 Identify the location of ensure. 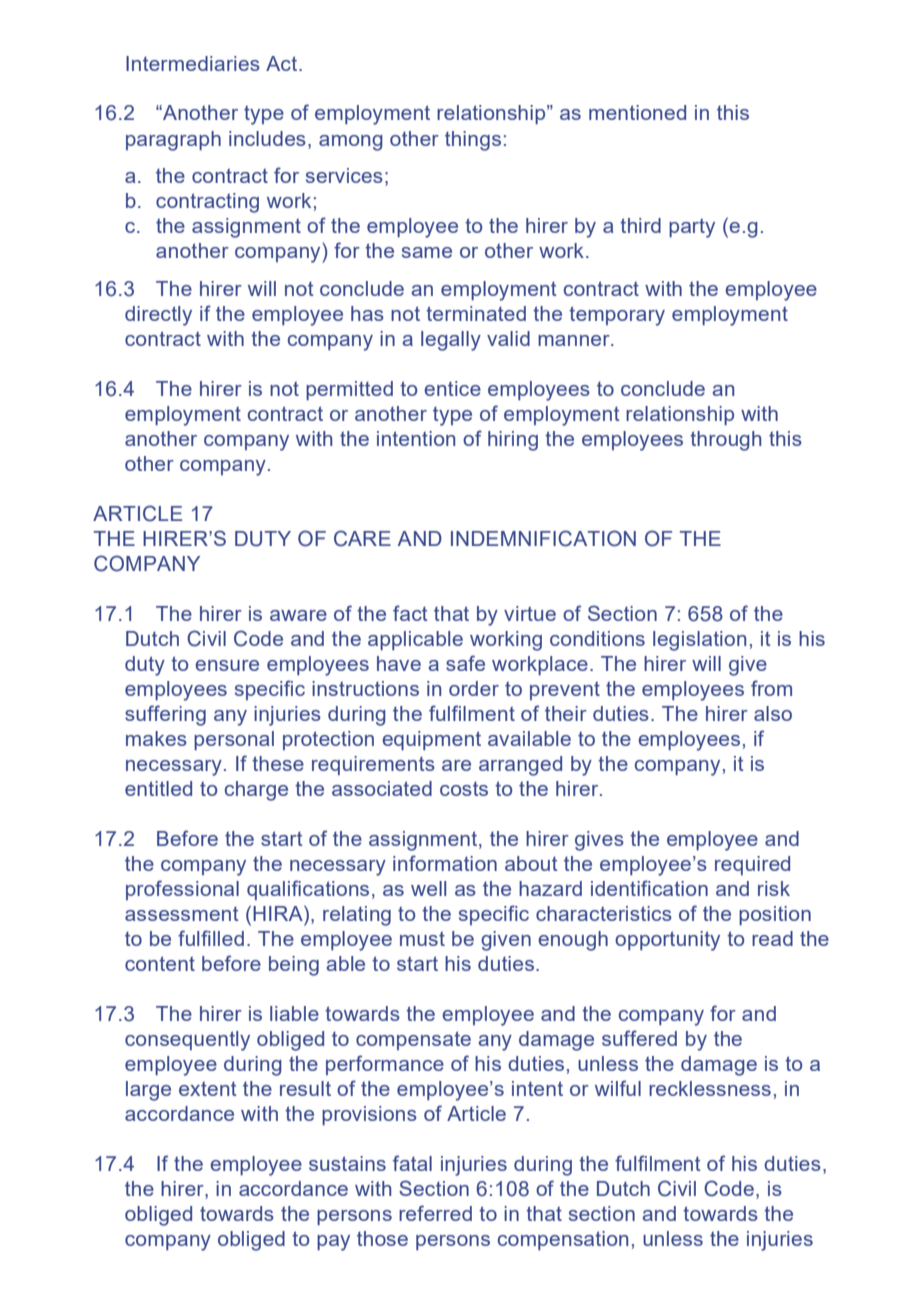
(227, 665).
